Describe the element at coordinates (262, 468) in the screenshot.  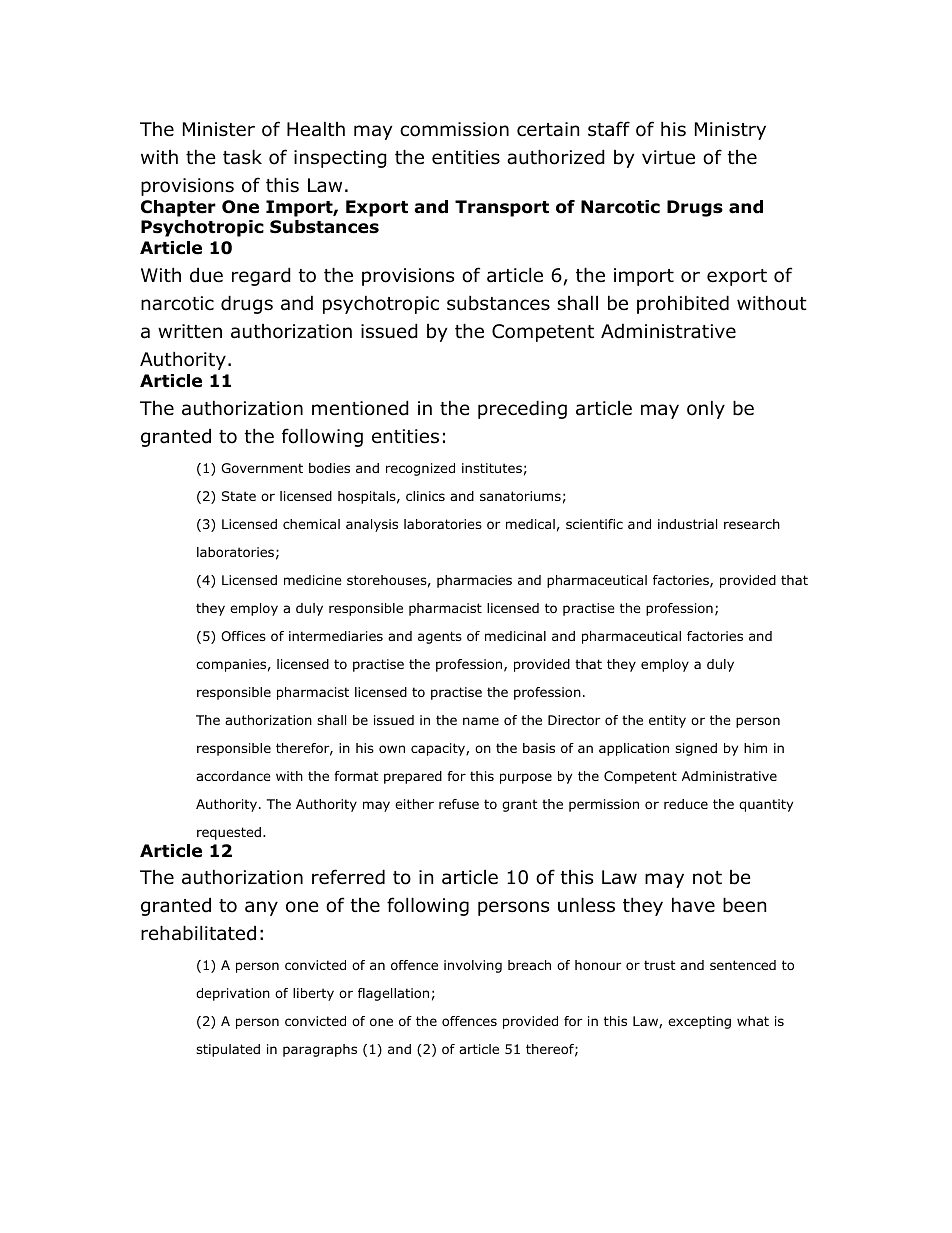
I see `Government` at that location.
